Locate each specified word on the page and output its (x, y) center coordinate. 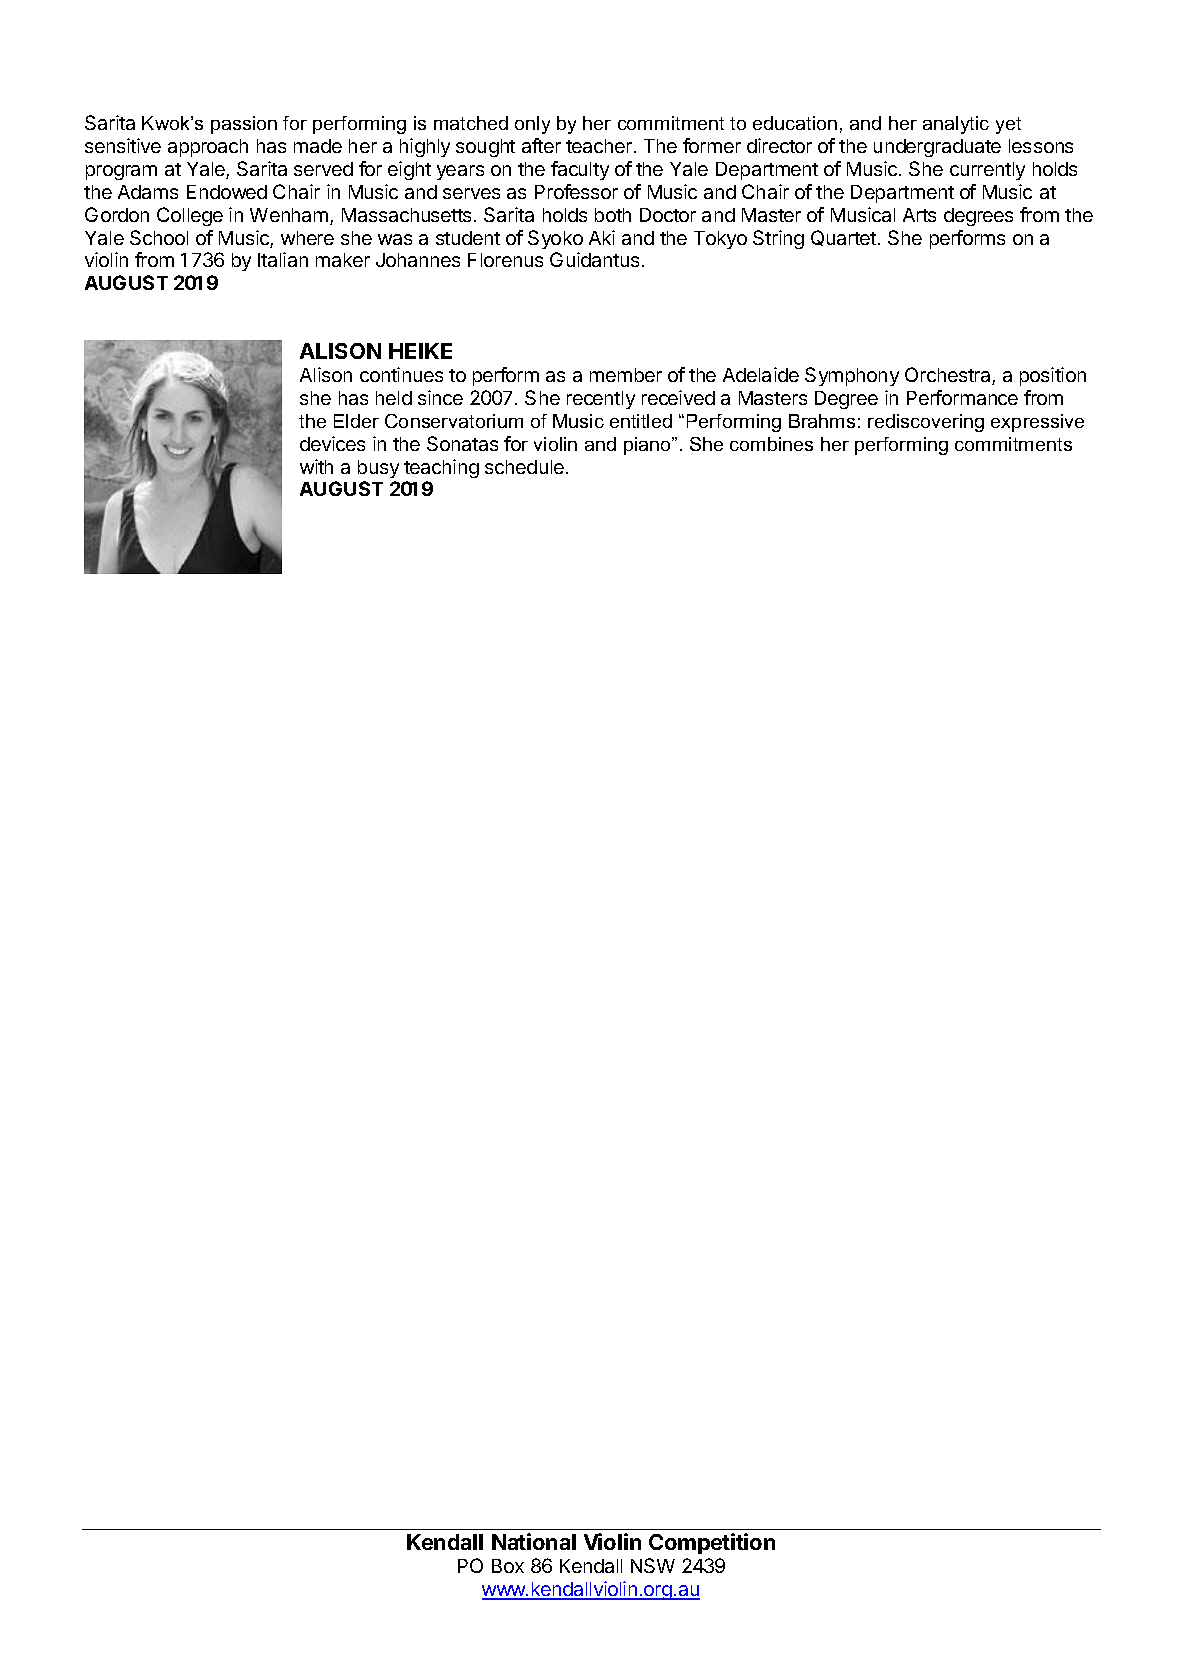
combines (771, 444)
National (534, 1541)
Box (508, 1566)
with (316, 466)
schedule (524, 467)
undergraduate (937, 148)
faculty (580, 170)
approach (208, 148)
